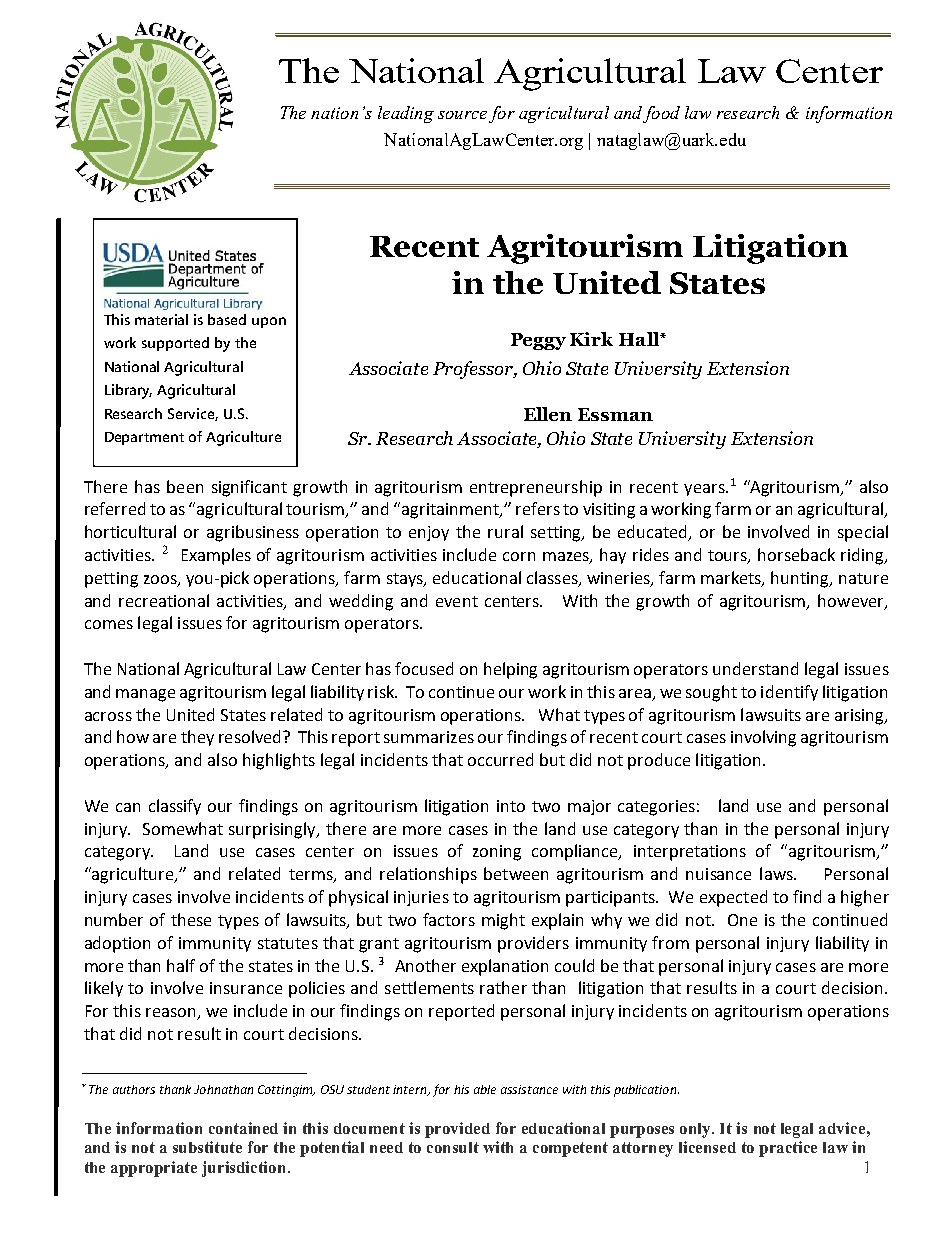  What do you see at coordinates (733, 898) in the page?
I see `expected` at bounding box center [733, 898].
